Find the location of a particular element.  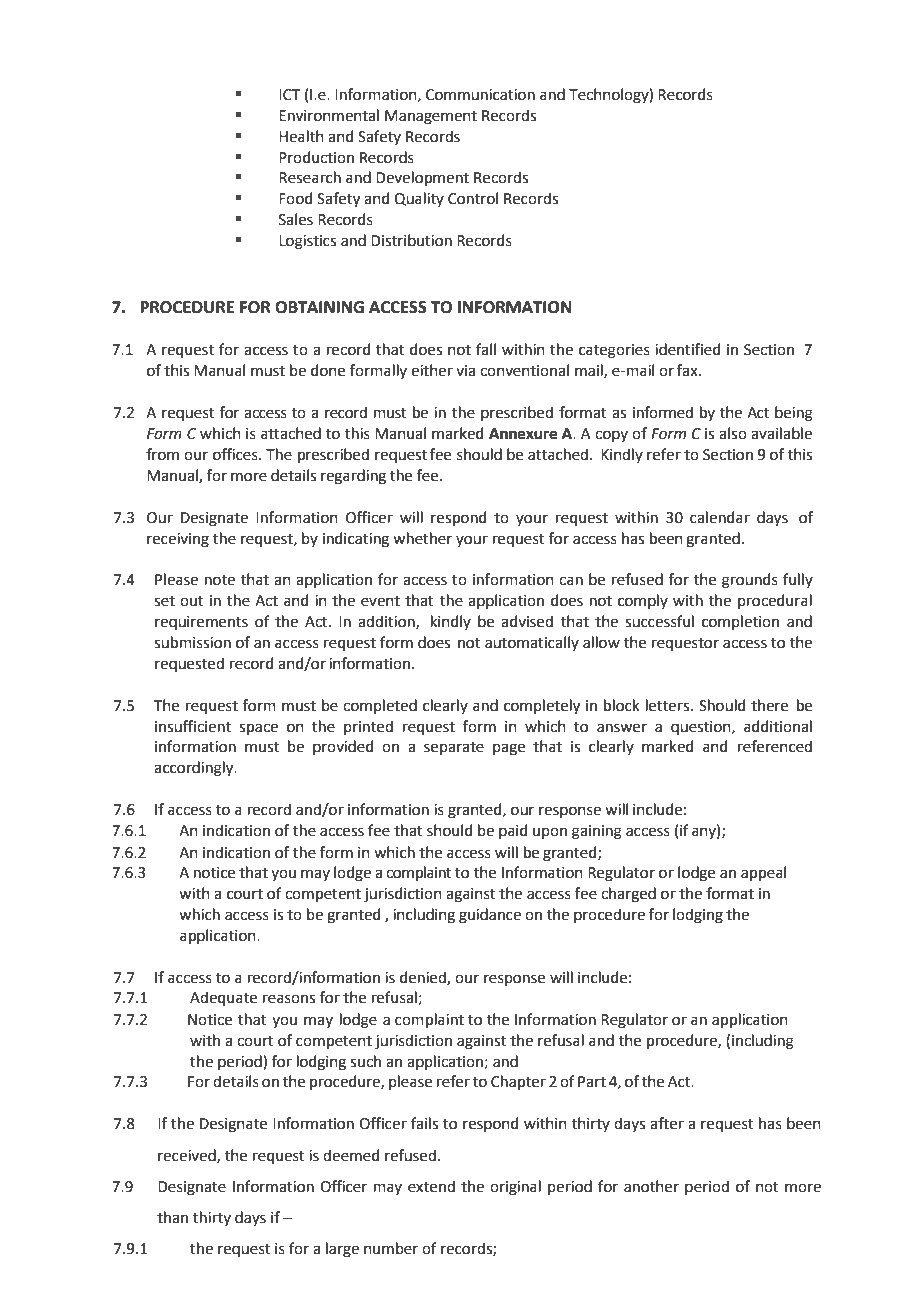

appeal is located at coordinates (763, 873).
